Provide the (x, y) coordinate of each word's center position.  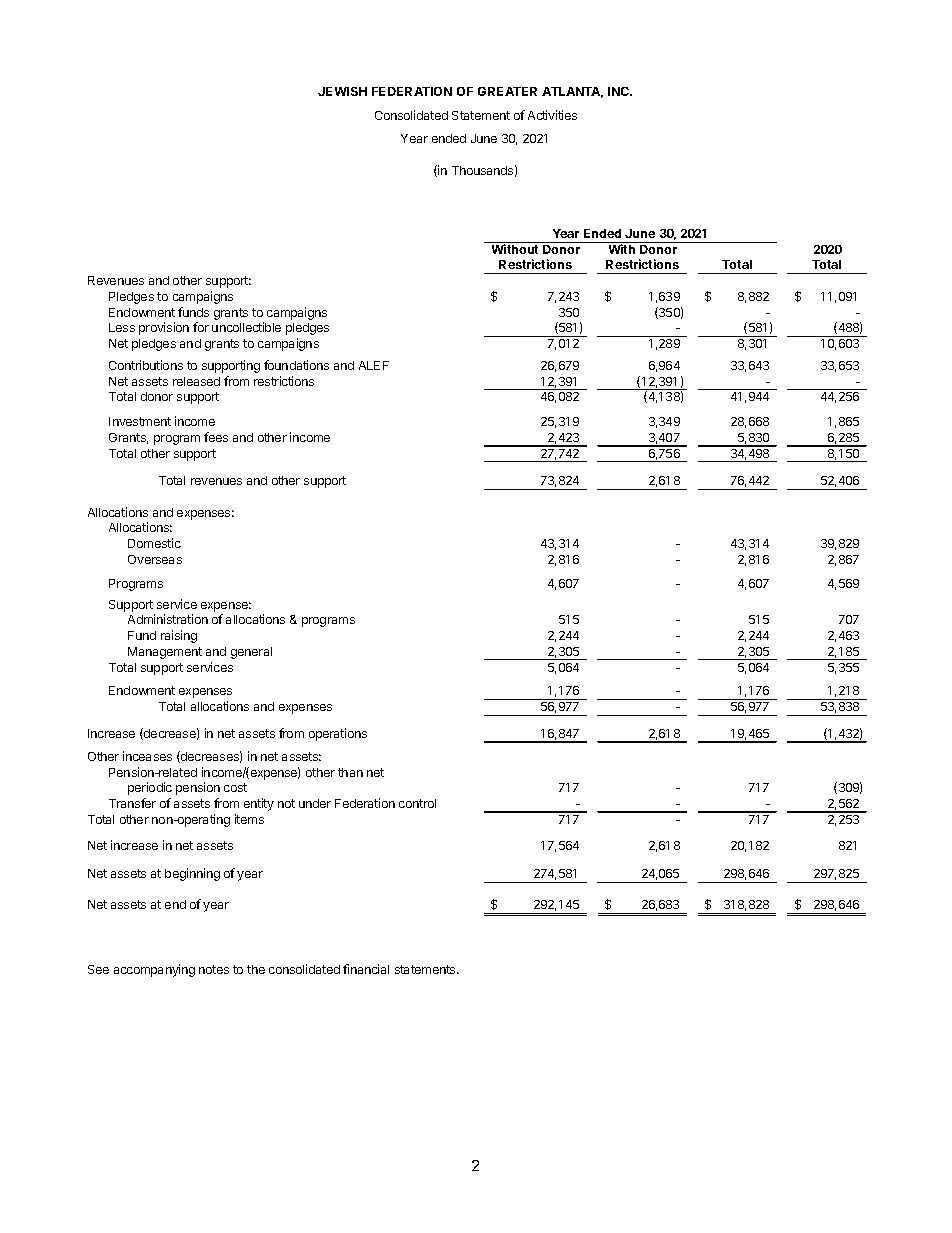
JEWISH (342, 91)
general (251, 653)
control (417, 803)
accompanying (154, 970)
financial (366, 969)
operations (338, 734)
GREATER (507, 91)
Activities (552, 115)
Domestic (154, 543)
